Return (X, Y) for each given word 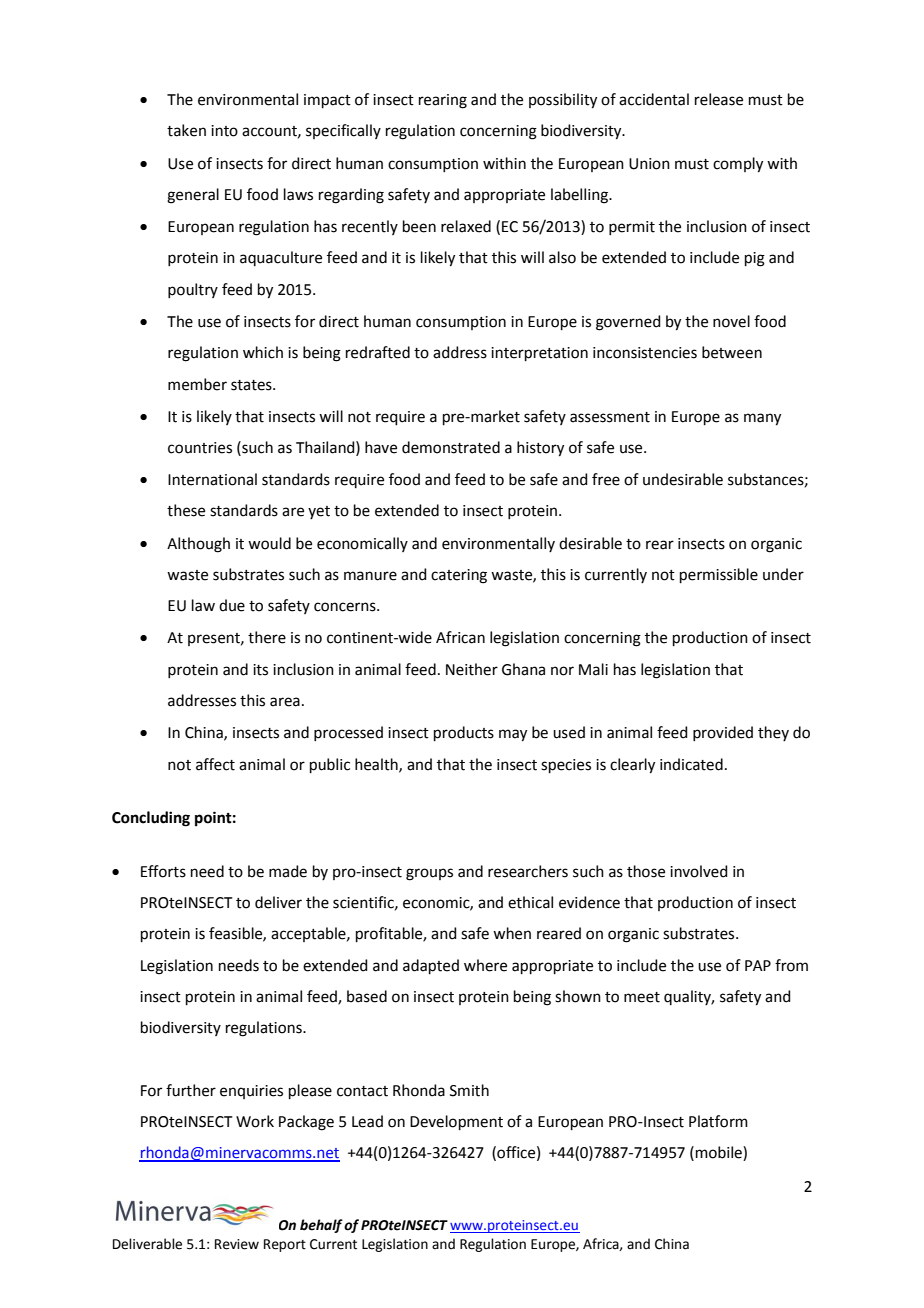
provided (723, 733)
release (719, 99)
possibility (563, 101)
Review (237, 1244)
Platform (718, 1121)
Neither (472, 669)
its (260, 670)
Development (456, 1122)
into (224, 131)
